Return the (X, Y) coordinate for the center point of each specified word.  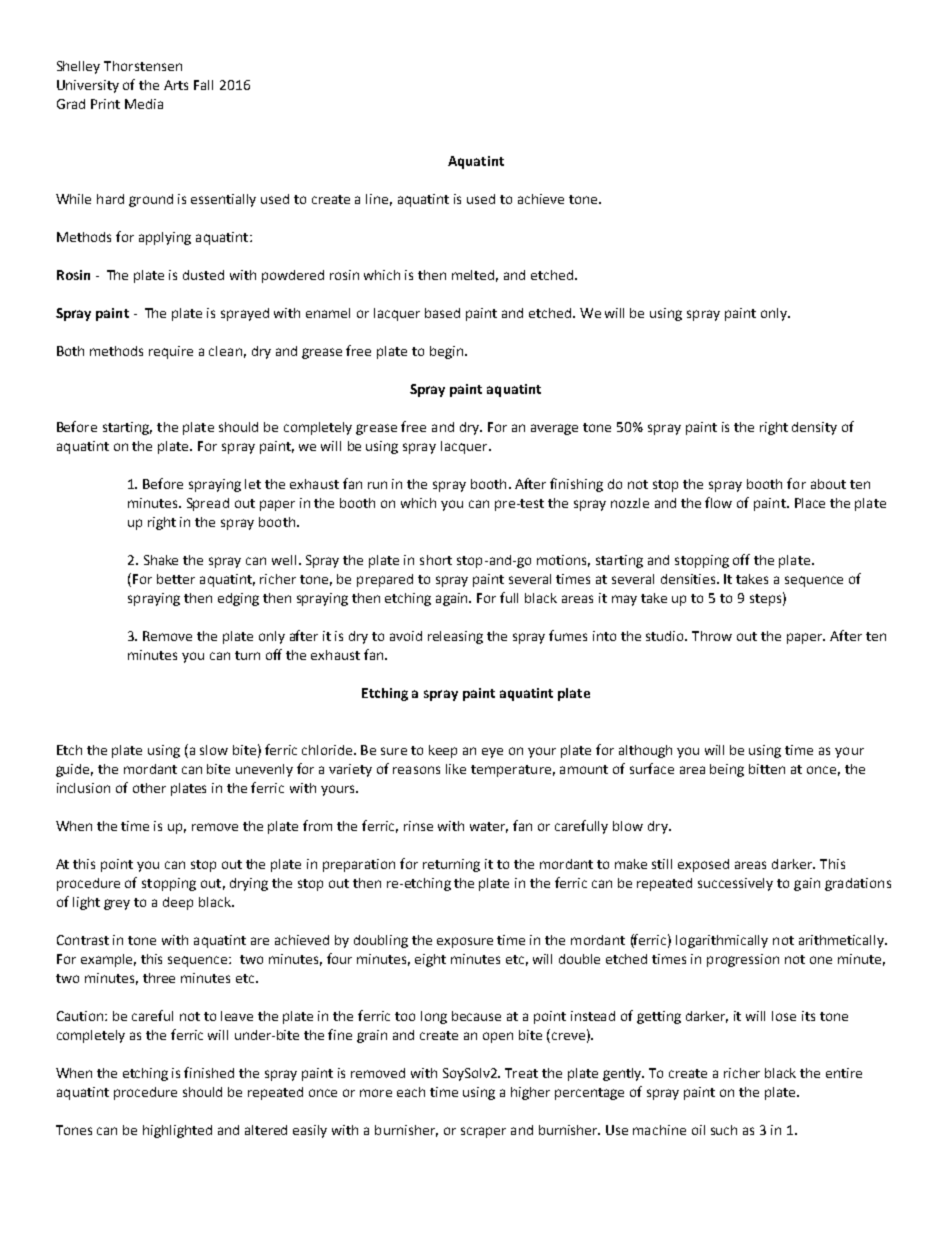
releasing (455, 637)
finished (209, 1072)
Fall (203, 85)
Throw (712, 636)
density (814, 428)
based (442, 313)
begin (448, 352)
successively (735, 884)
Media (144, 104)
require (171, 352)
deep (178, 903)
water (489, 827)
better (176, 579)
